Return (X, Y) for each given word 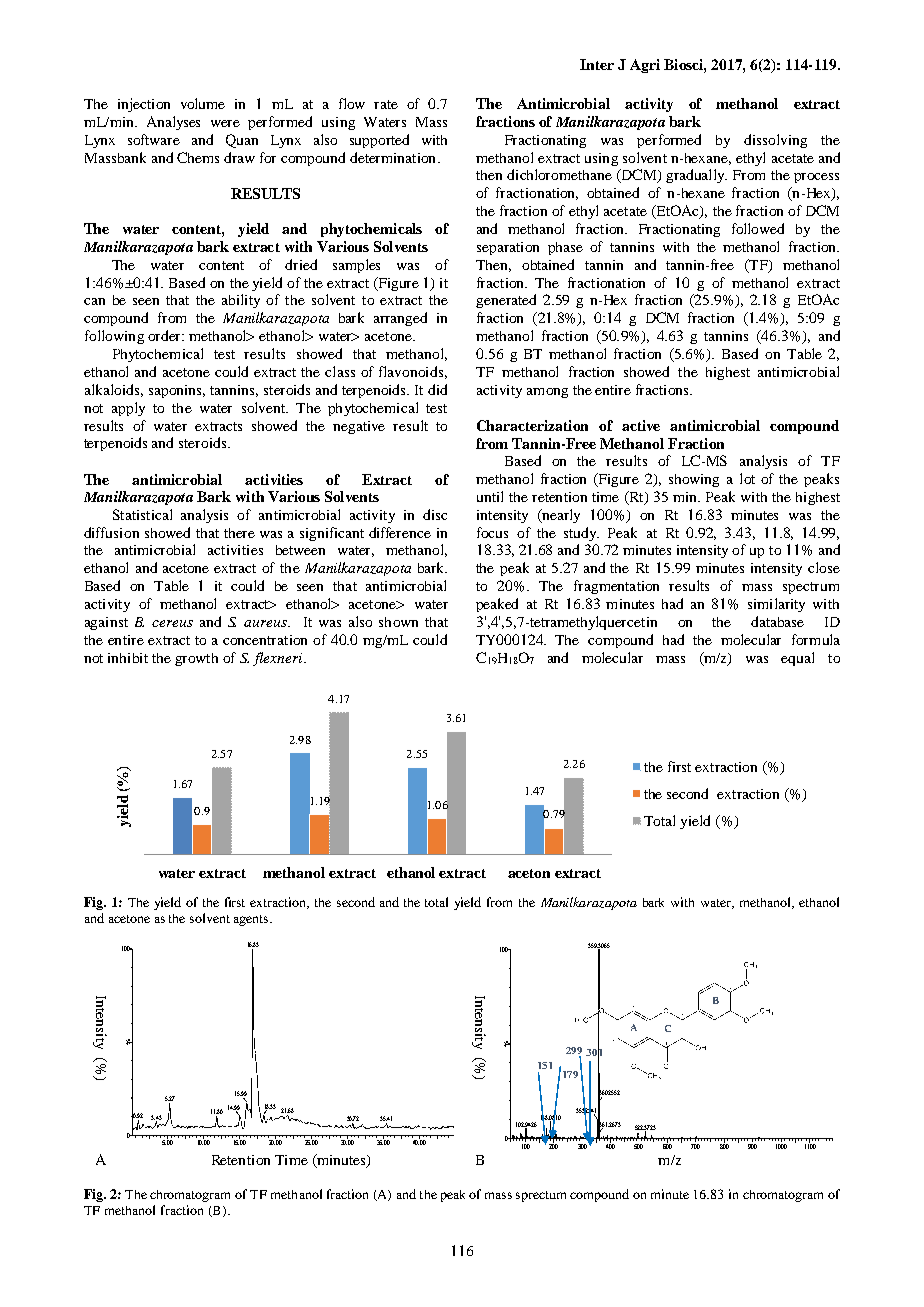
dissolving (775, 141)
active (641, 425)
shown (398, 622)
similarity (776, 605)
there (239, 533)
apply (128, 409)
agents (252, 920)
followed (758, 228)
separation (508, 248)
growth (196, 659)
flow (352, 103)
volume (203, 103)
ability (241, 301)
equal (797, 659)
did (437, 389)
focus (492, 532)
